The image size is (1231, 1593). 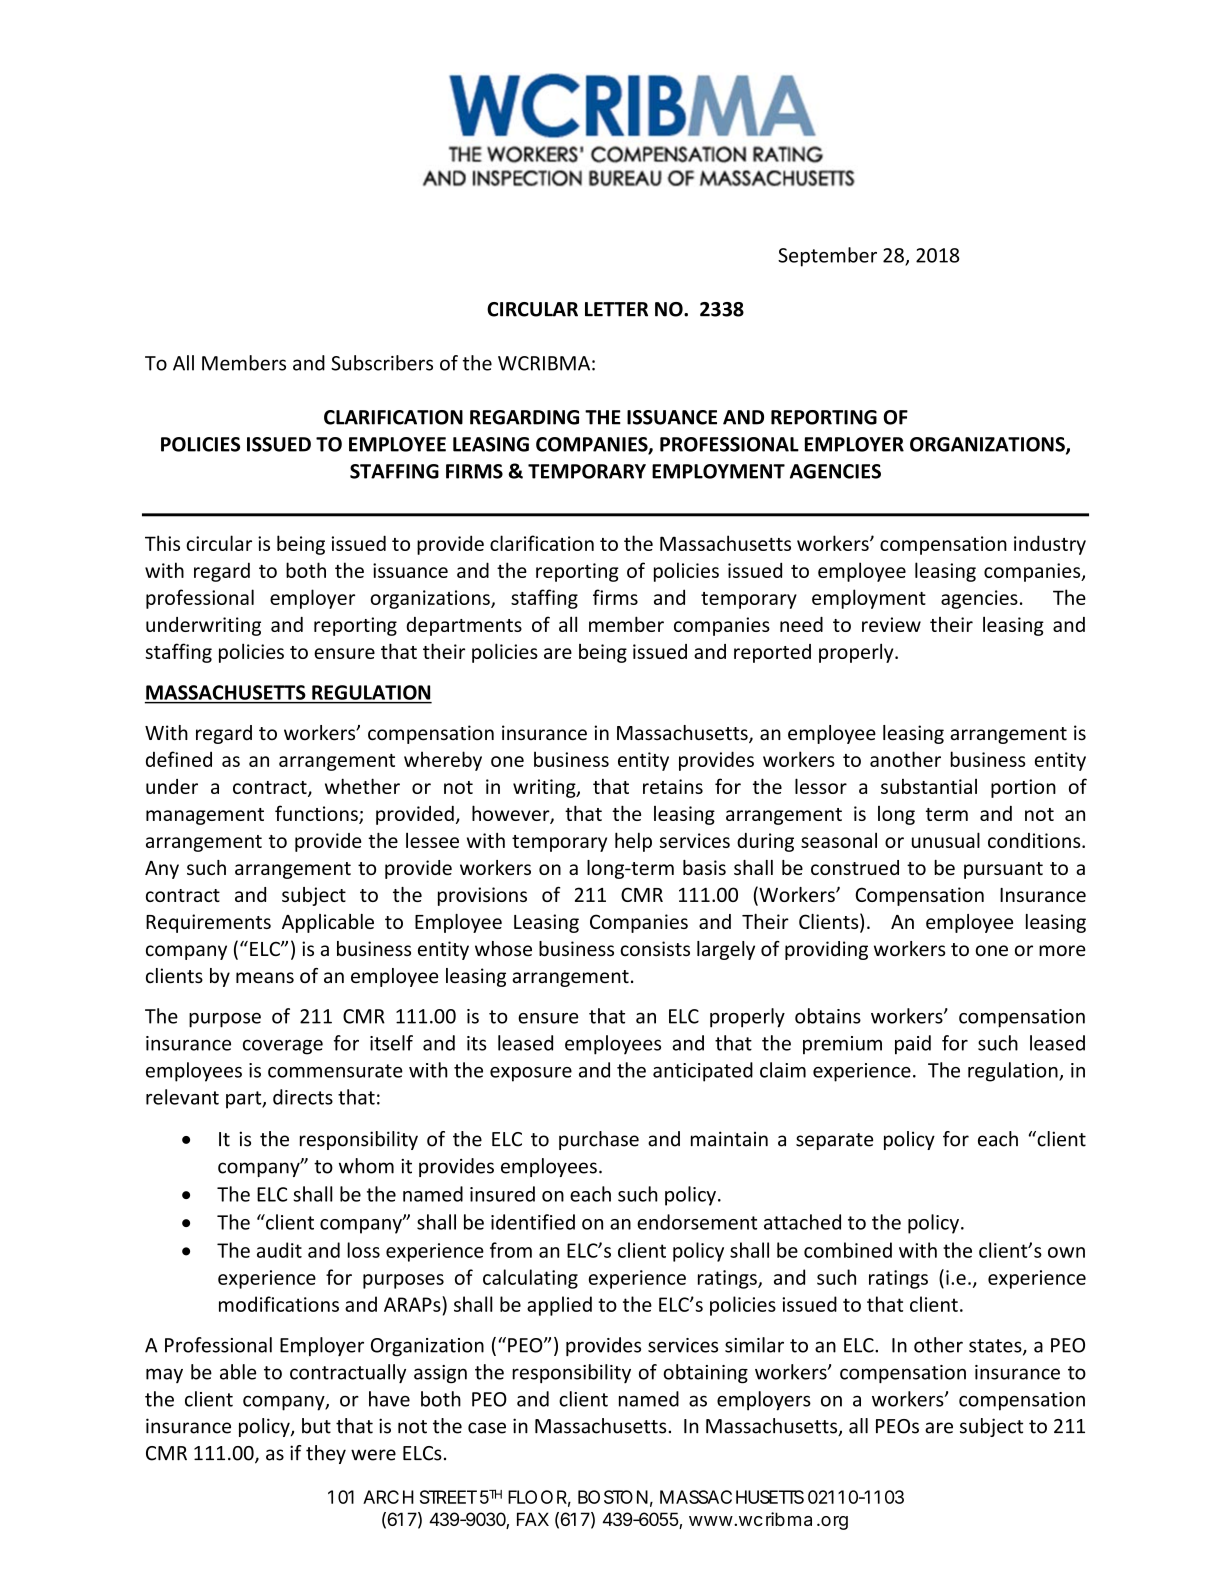 What do you see at coordinates (616, 309) in the screenshot?
I see `LETTER` at bounding box center [616, 309].
